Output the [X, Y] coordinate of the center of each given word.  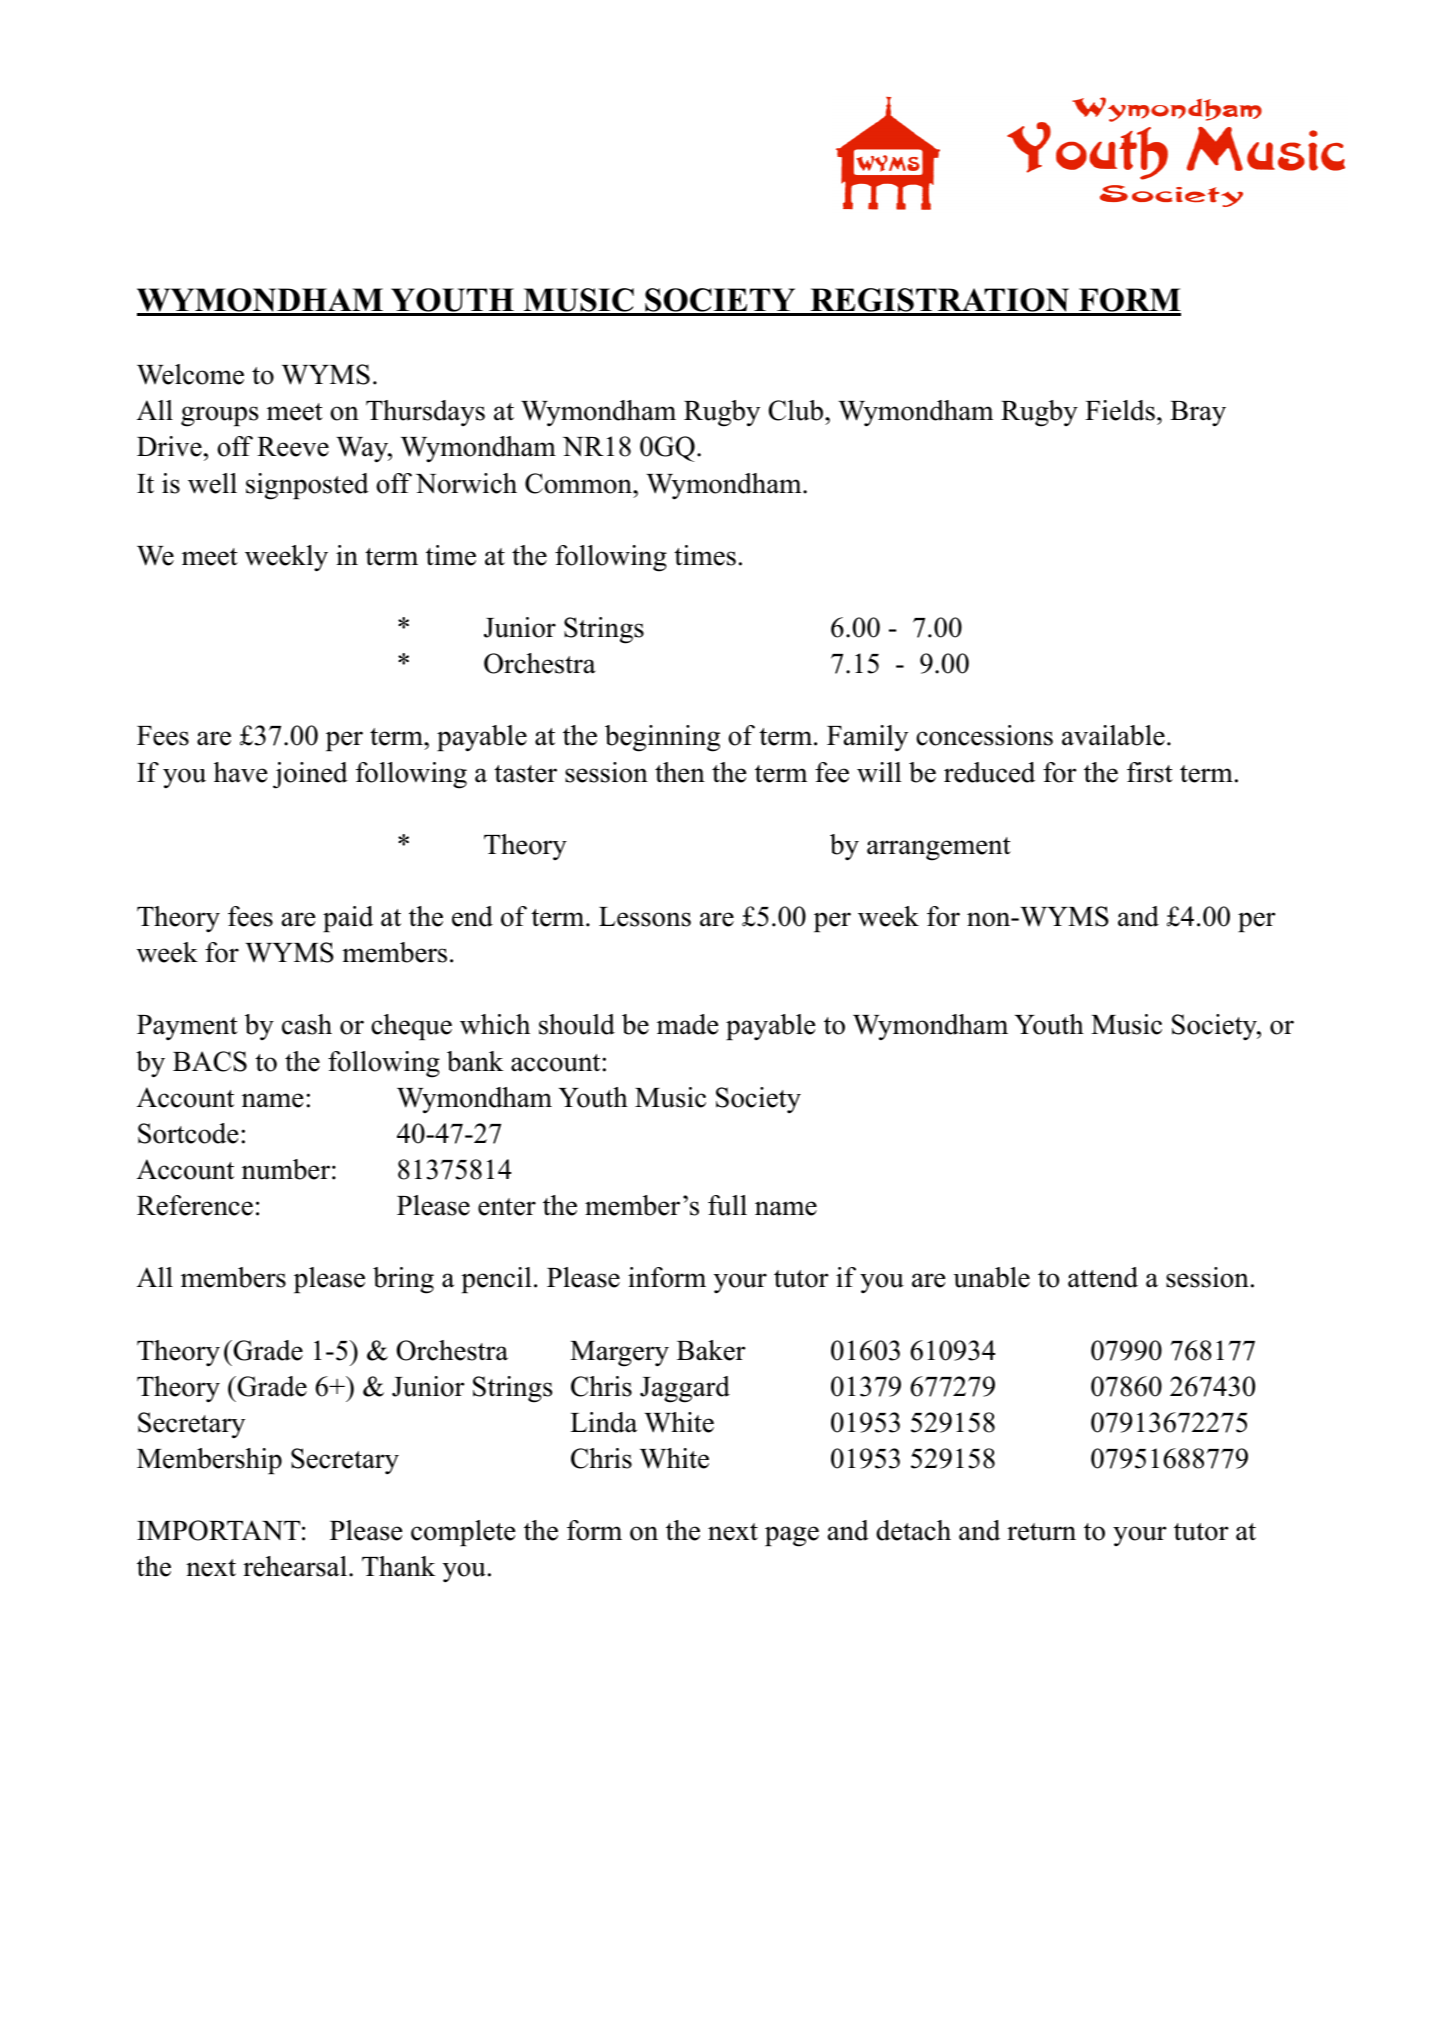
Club [797, 410]
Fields [1120, 410]
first [1150, 772]
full [727, 1205]
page [792, 1536]
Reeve [293, 447]
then [680, 772]
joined [310, 775]
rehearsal [295, 1566]
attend [1103, 1277]
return [1041, 1532]
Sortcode [188, 1133]
